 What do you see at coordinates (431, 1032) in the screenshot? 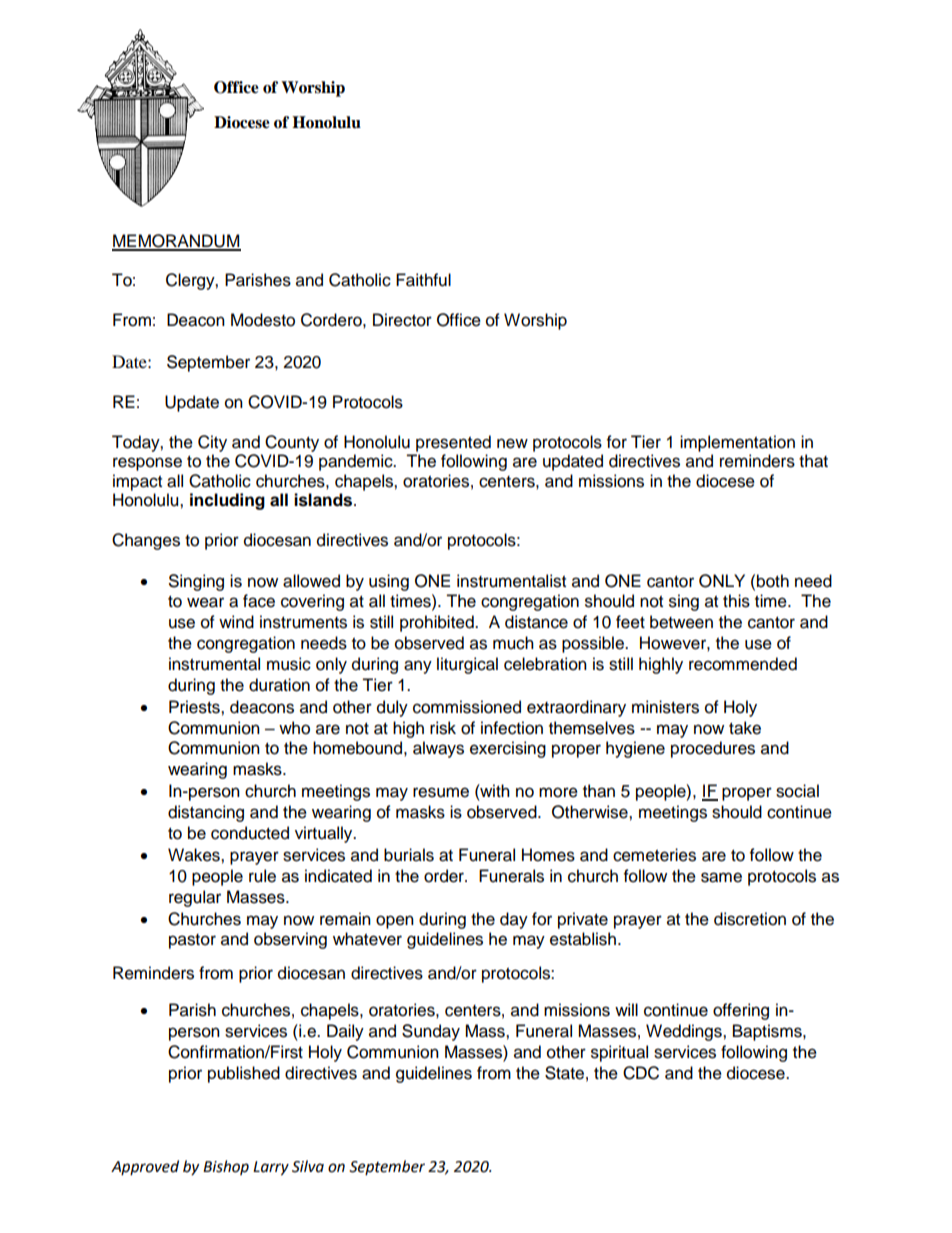
I see `Sunday` at bounding box center [431, 1032].
